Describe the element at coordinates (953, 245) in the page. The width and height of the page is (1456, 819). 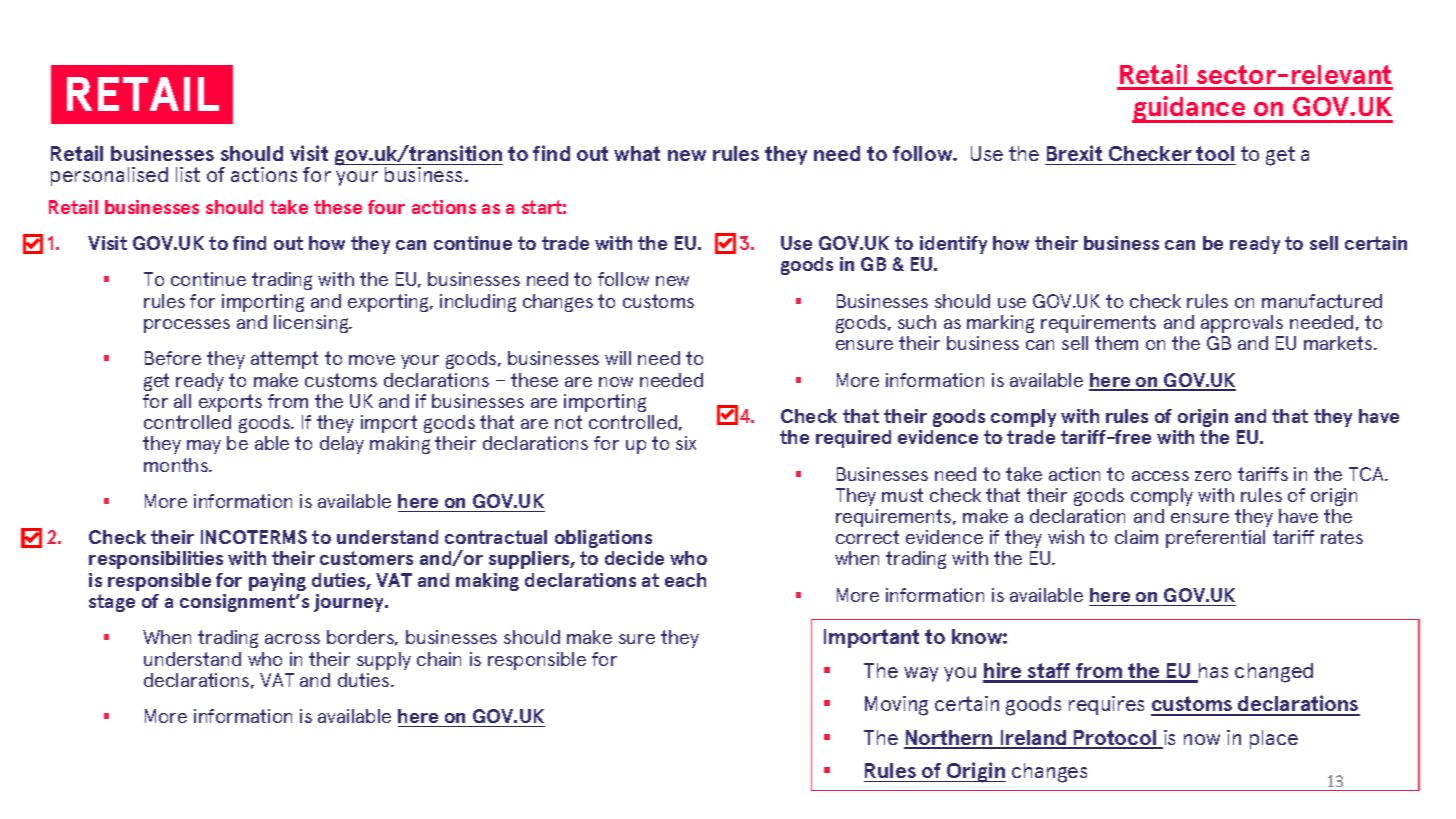
I see `identify` at that location.
